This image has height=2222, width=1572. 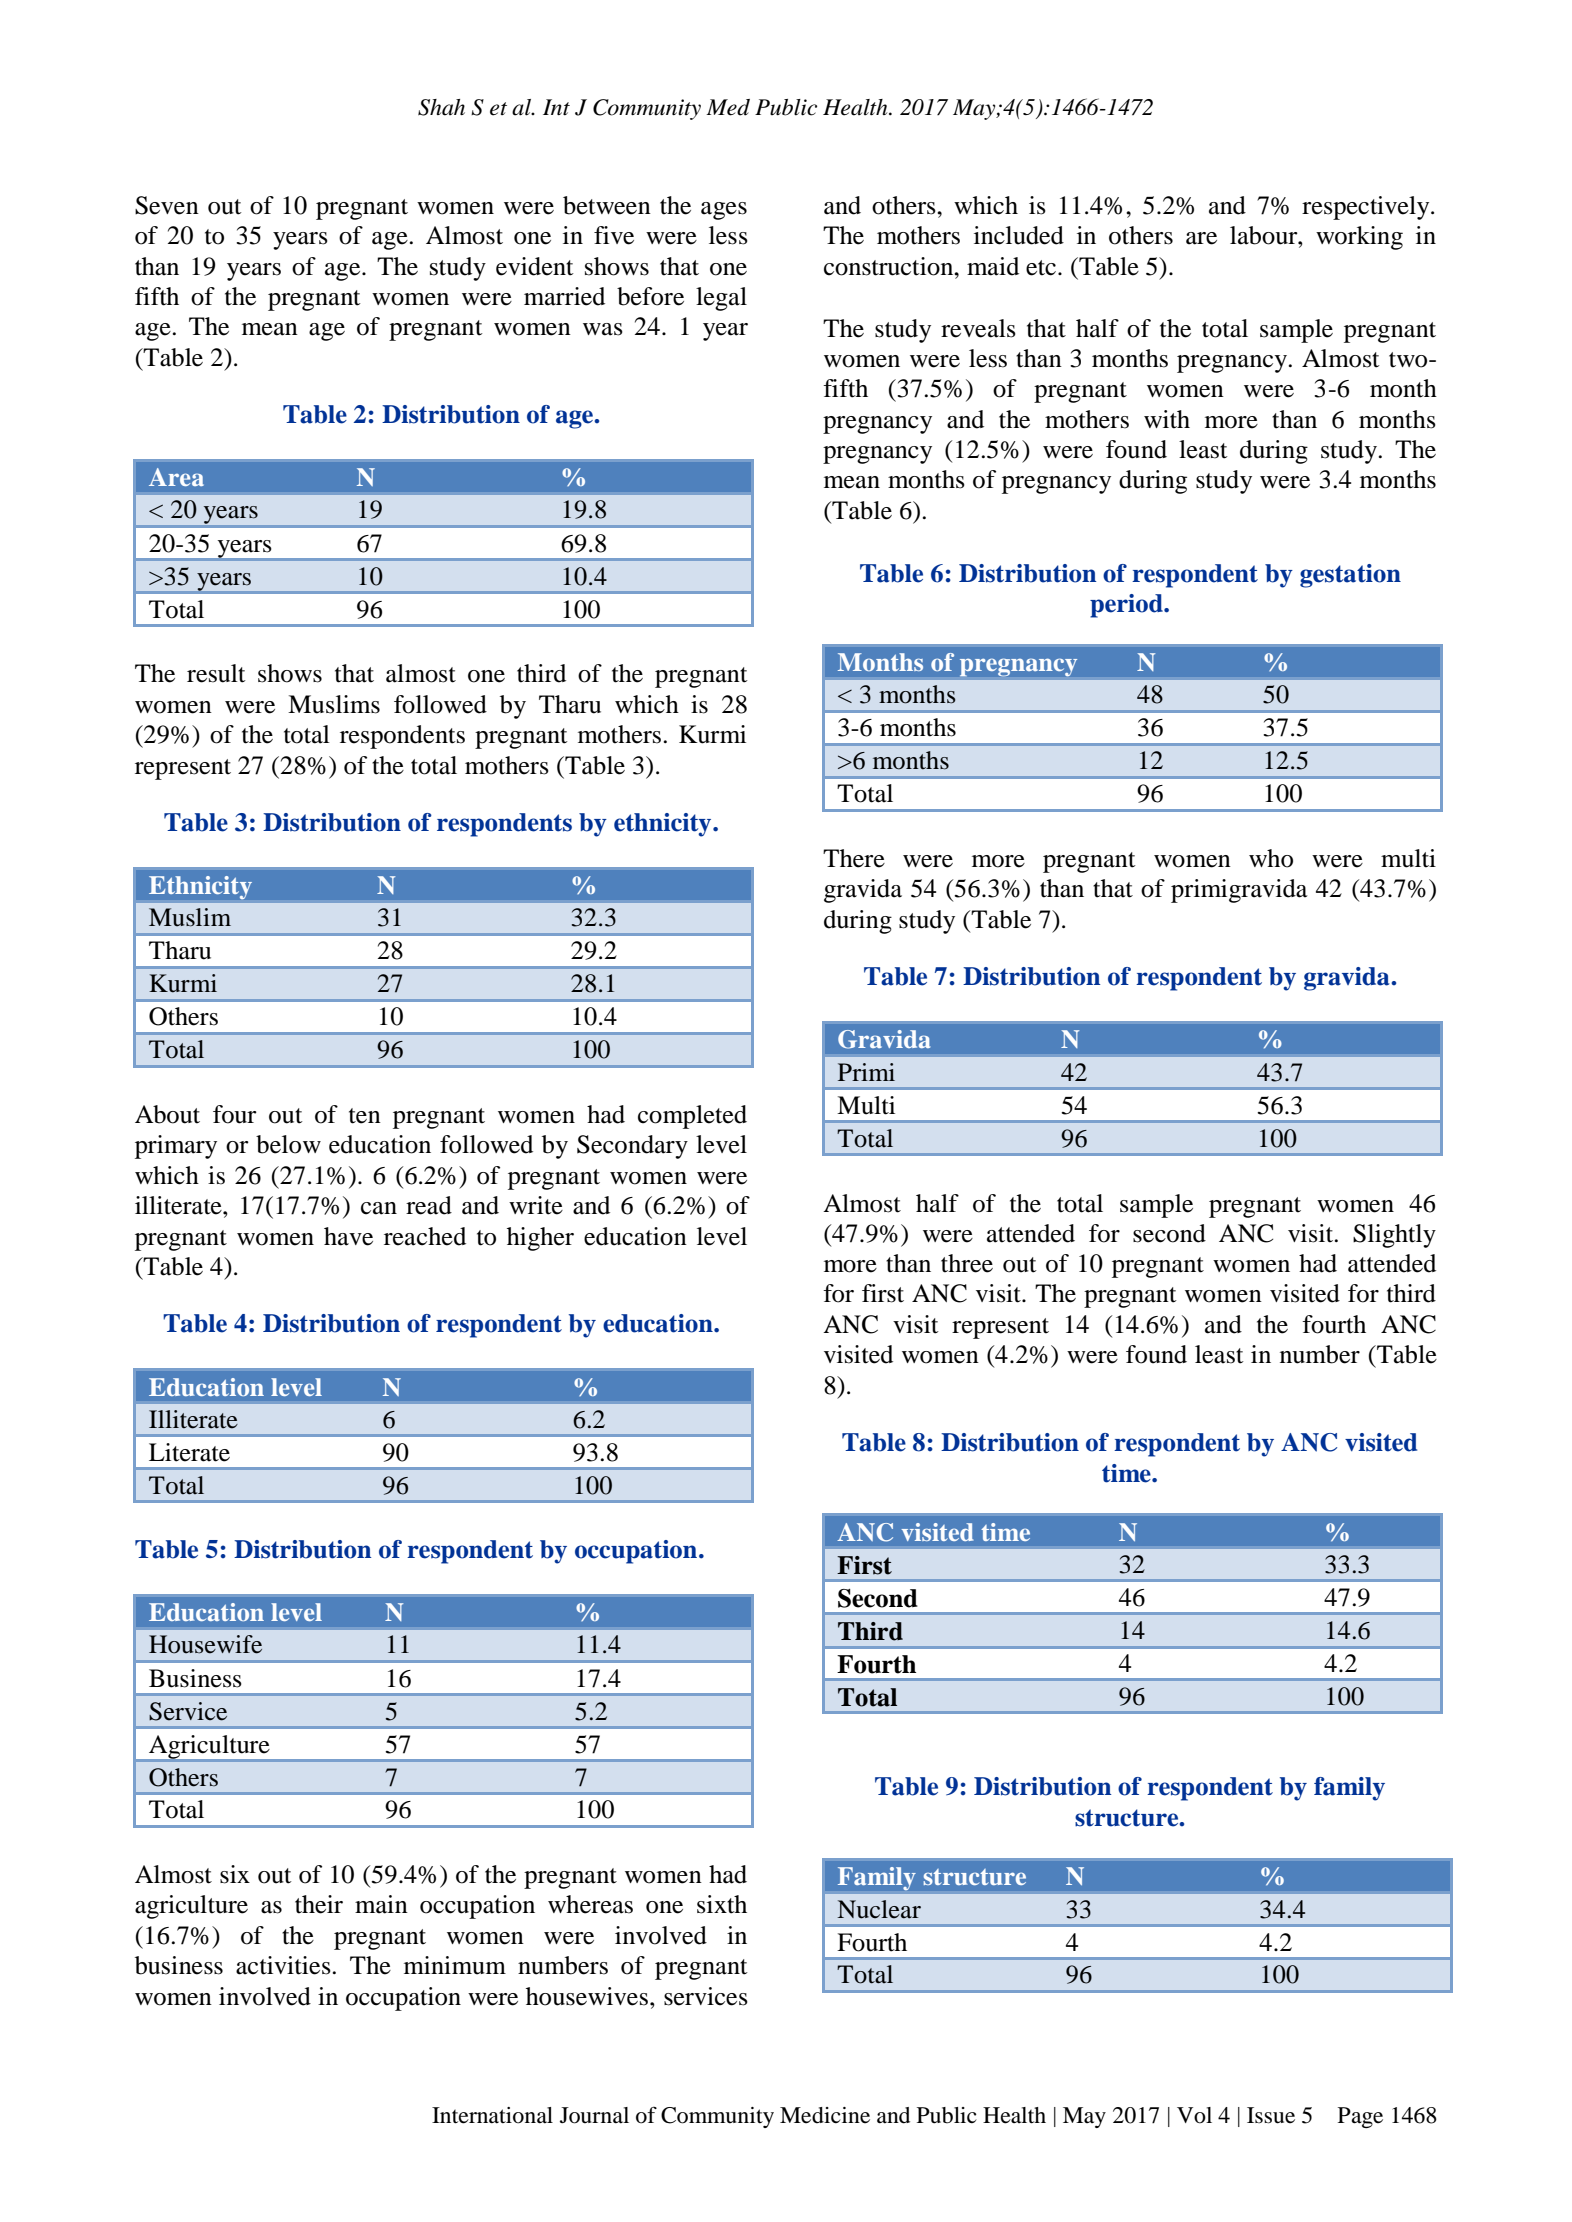 I want to click on Slightly, so click(x=1394, y=1236).
